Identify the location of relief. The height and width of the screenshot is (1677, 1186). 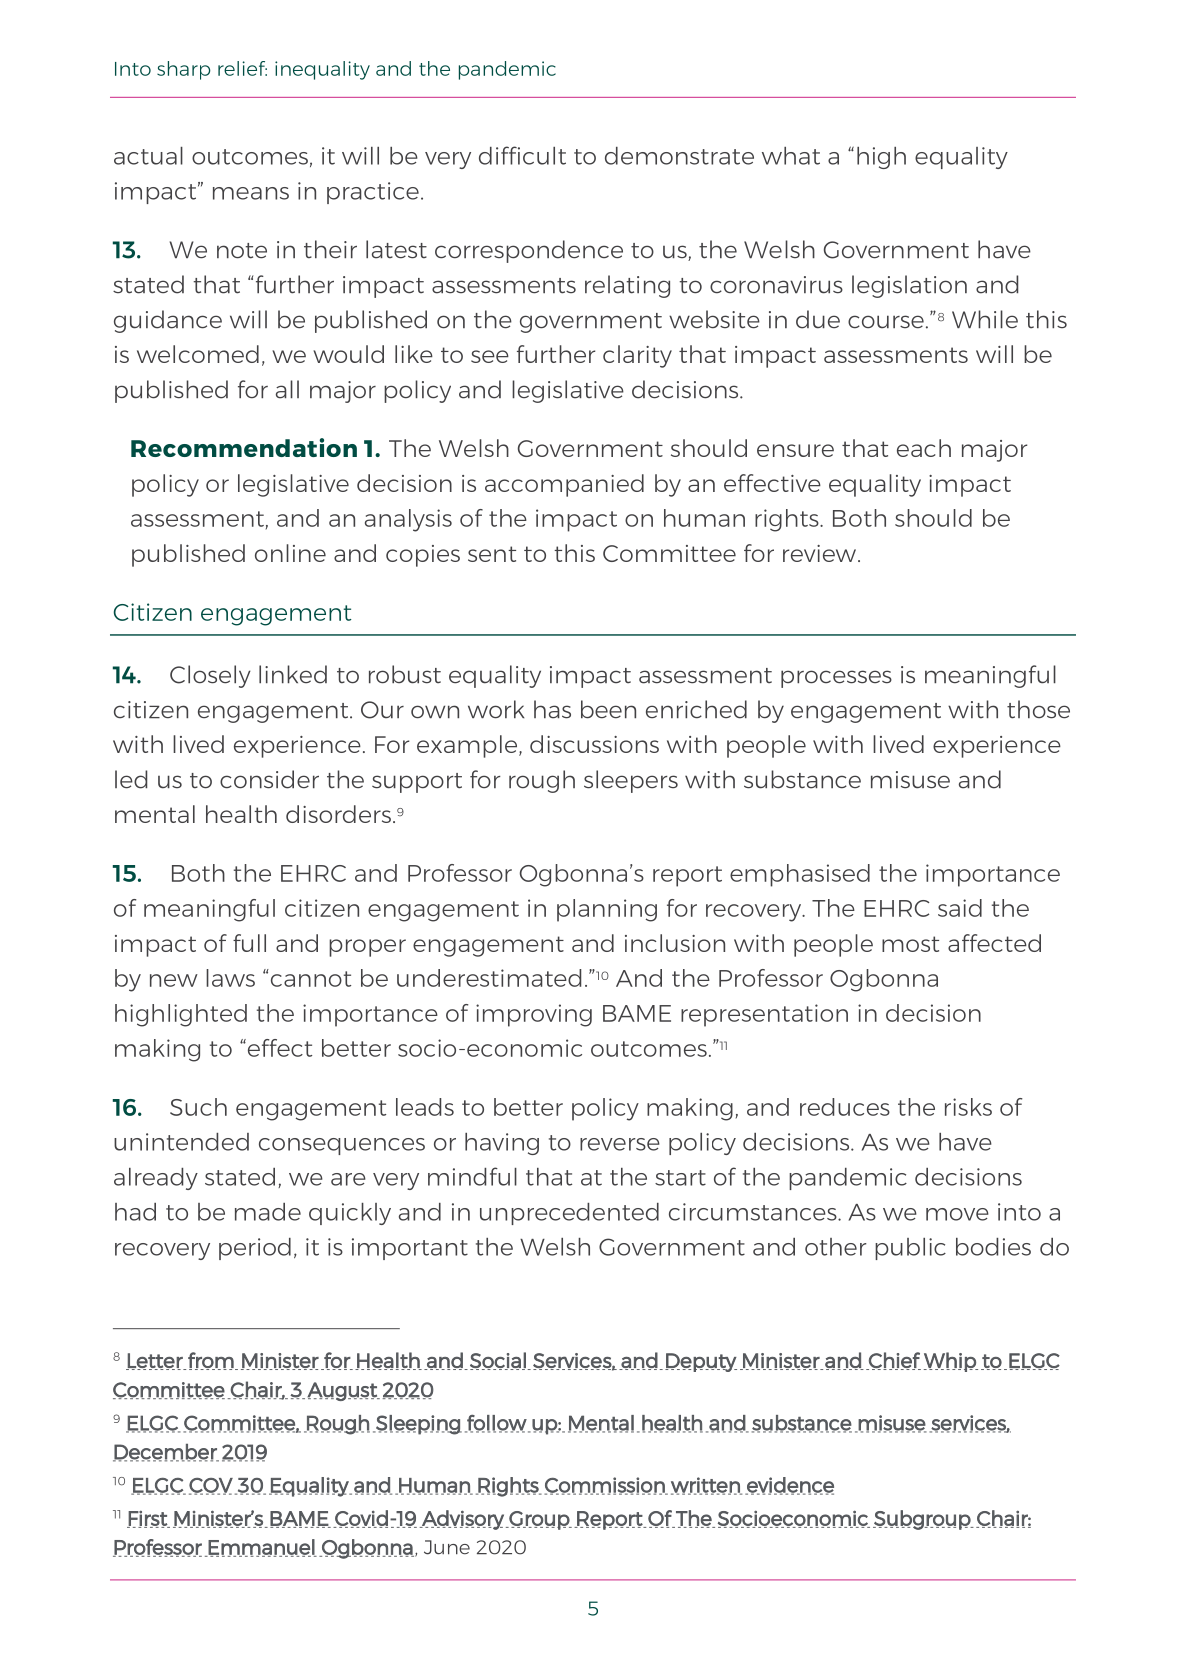
(242, 68).
